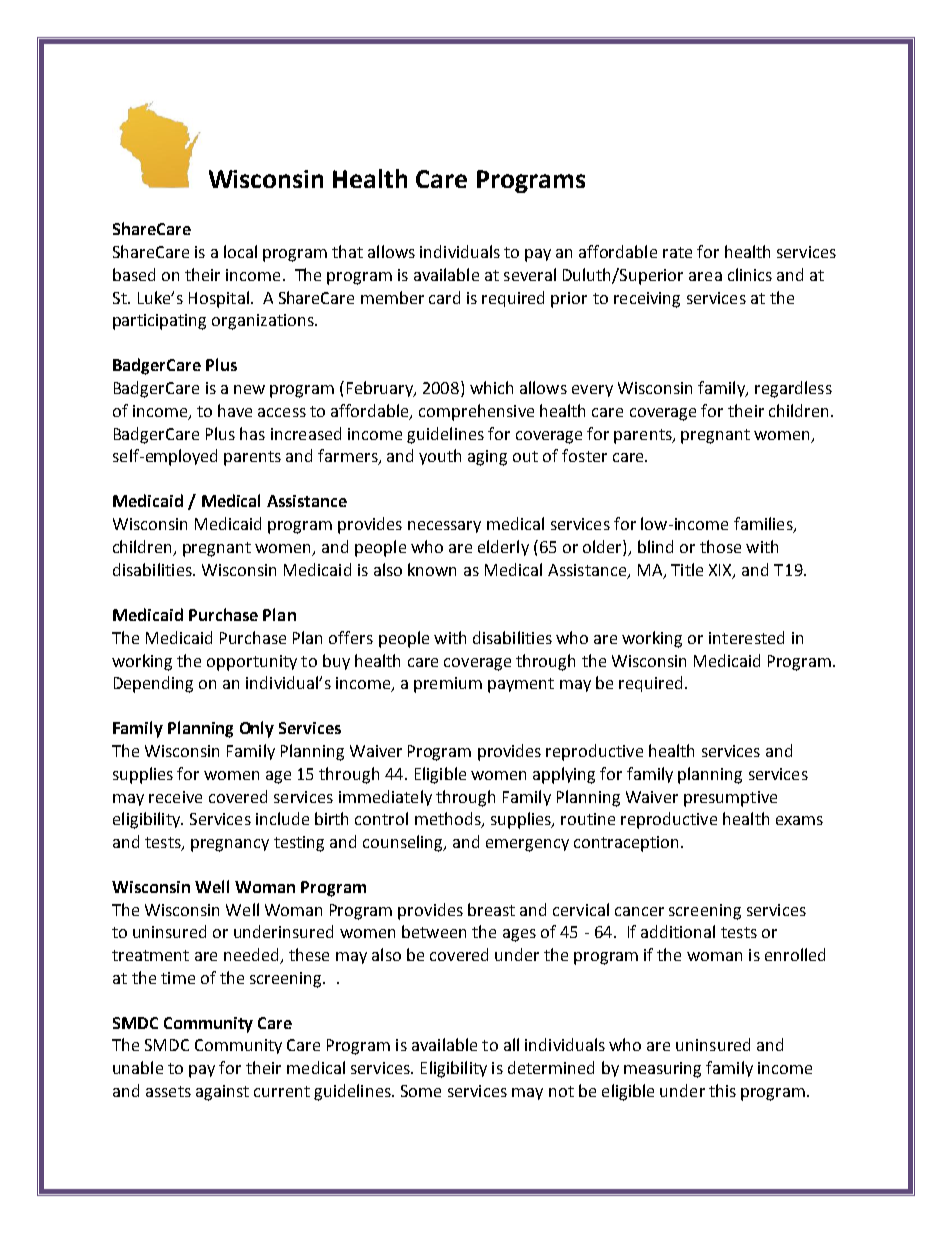  Describe the element at coordinates (746, 637) in the screenshot. I see `interested` at that location.
